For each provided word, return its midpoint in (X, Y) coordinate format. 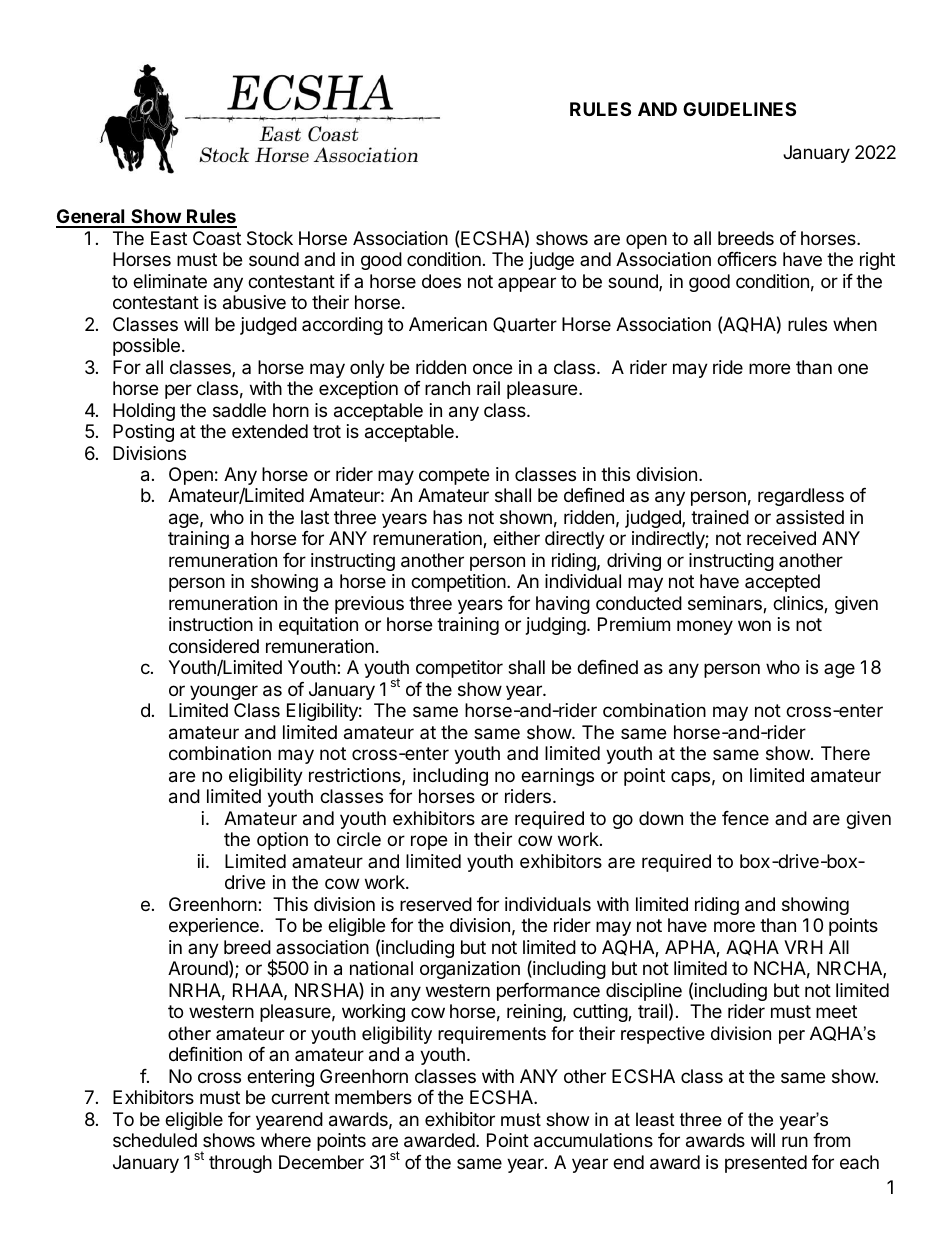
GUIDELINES (739, 109)
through (240, 1164)
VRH (803, 947)
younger (224, 692)
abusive (254, 302)
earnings (557, 777)
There (845, 753)
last (315, 517)
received (781, 538)
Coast (217, 238)
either (516, 538)
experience (214, 927)
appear (527, 284)
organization (470, 970)
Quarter (525, 325)
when (855, 324)
